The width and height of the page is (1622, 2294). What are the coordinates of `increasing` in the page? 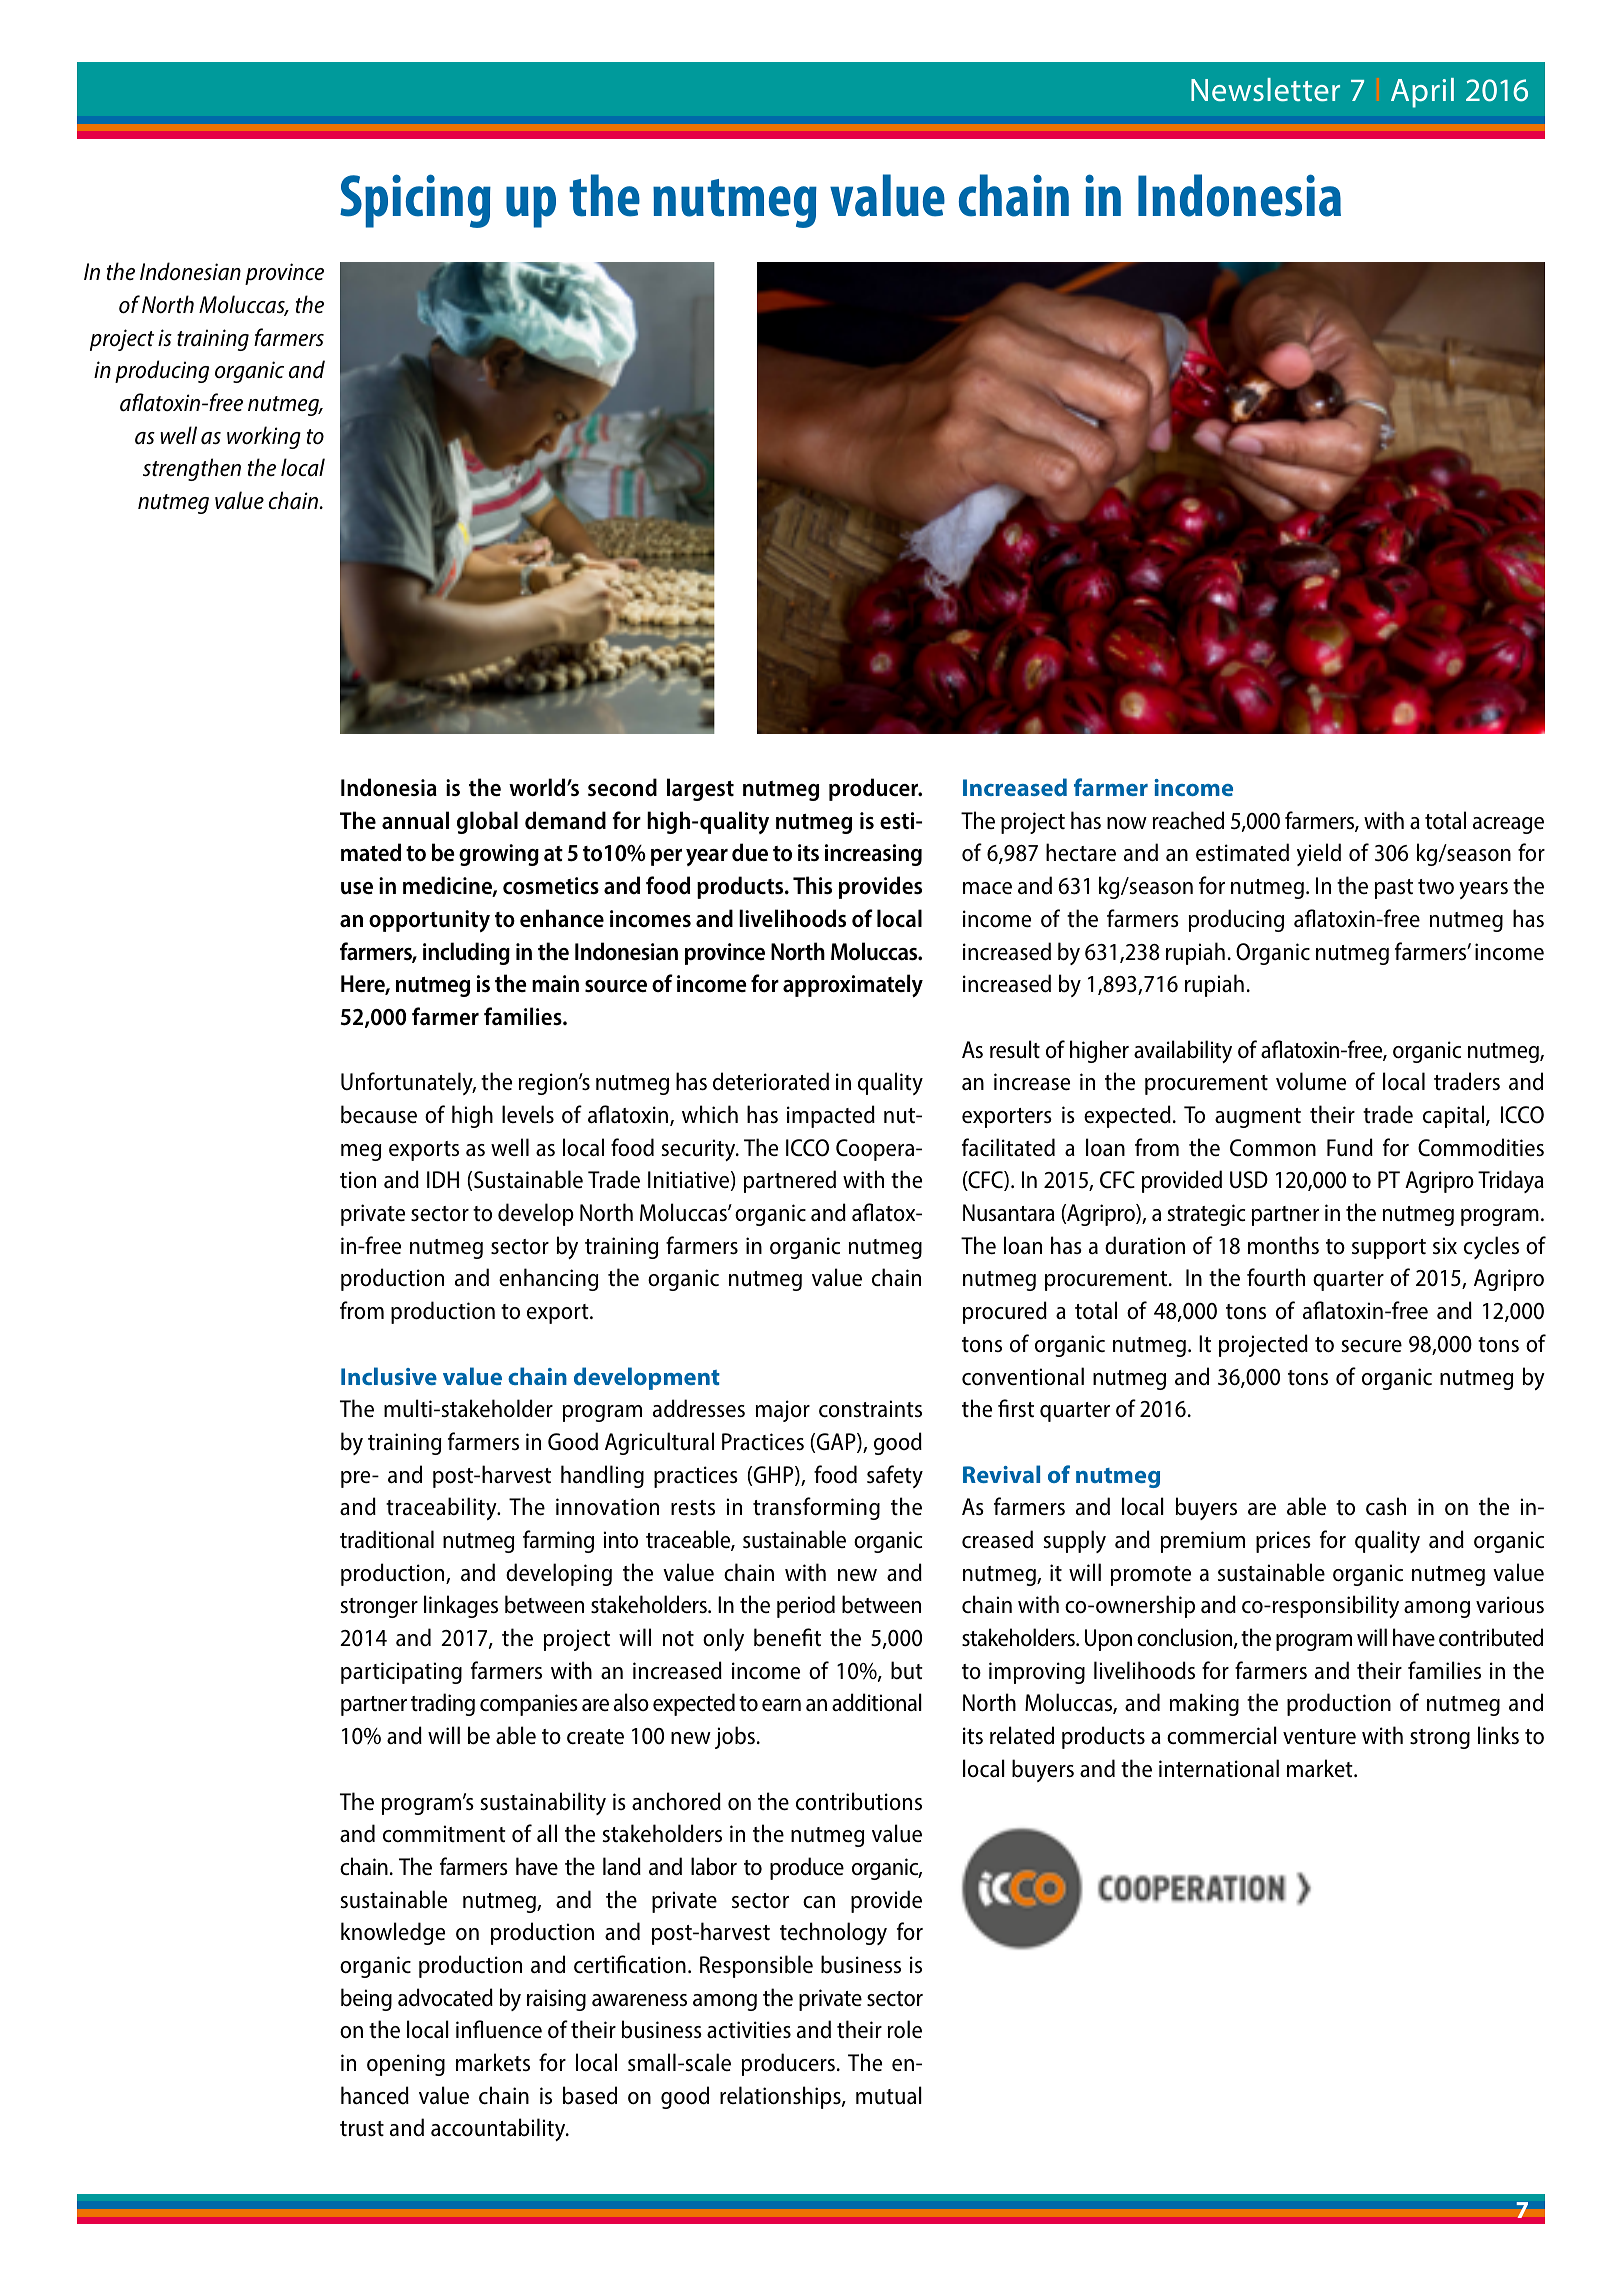 It's located at (873, 855).
